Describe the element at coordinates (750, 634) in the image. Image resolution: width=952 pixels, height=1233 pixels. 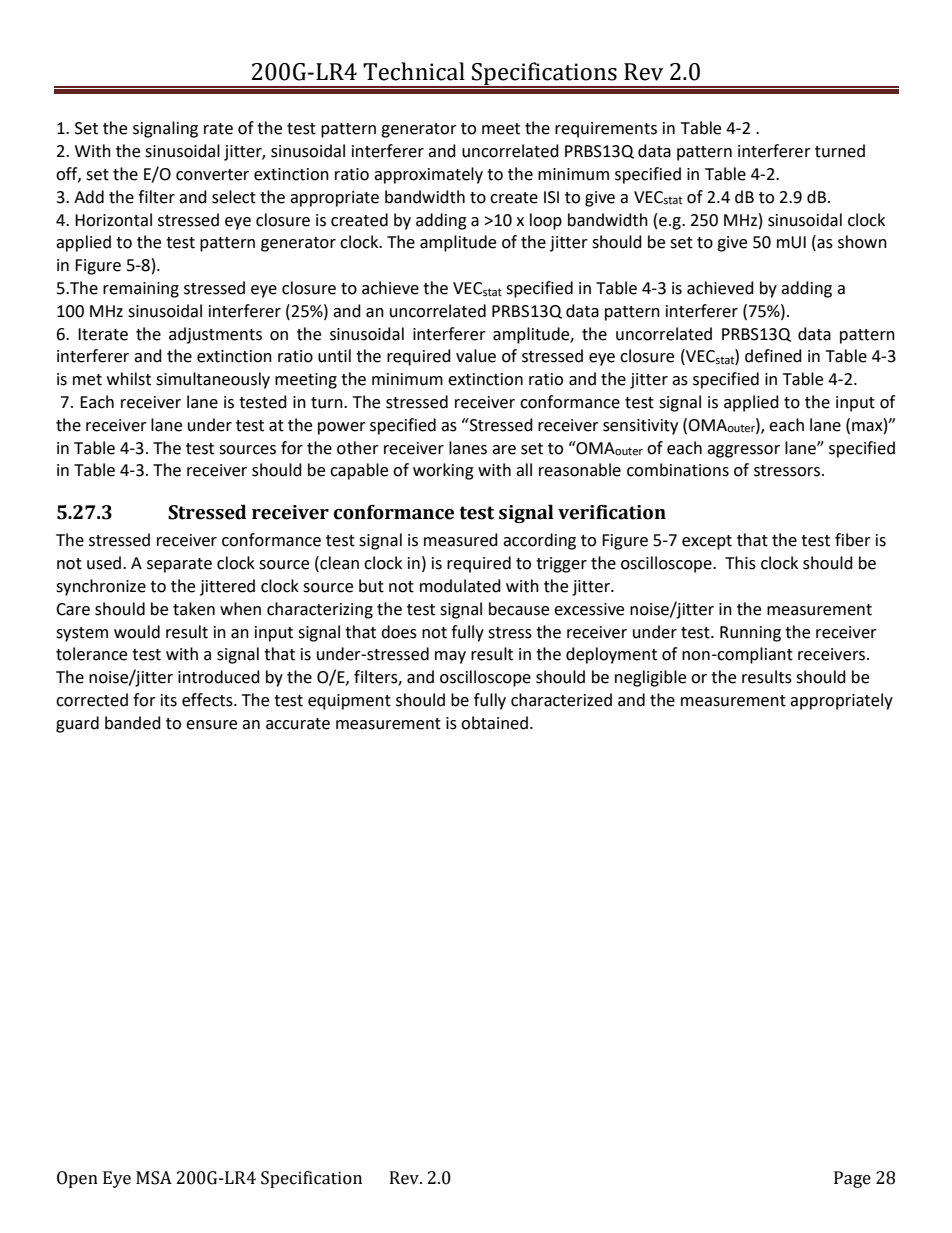
I see `Running` at that location.
